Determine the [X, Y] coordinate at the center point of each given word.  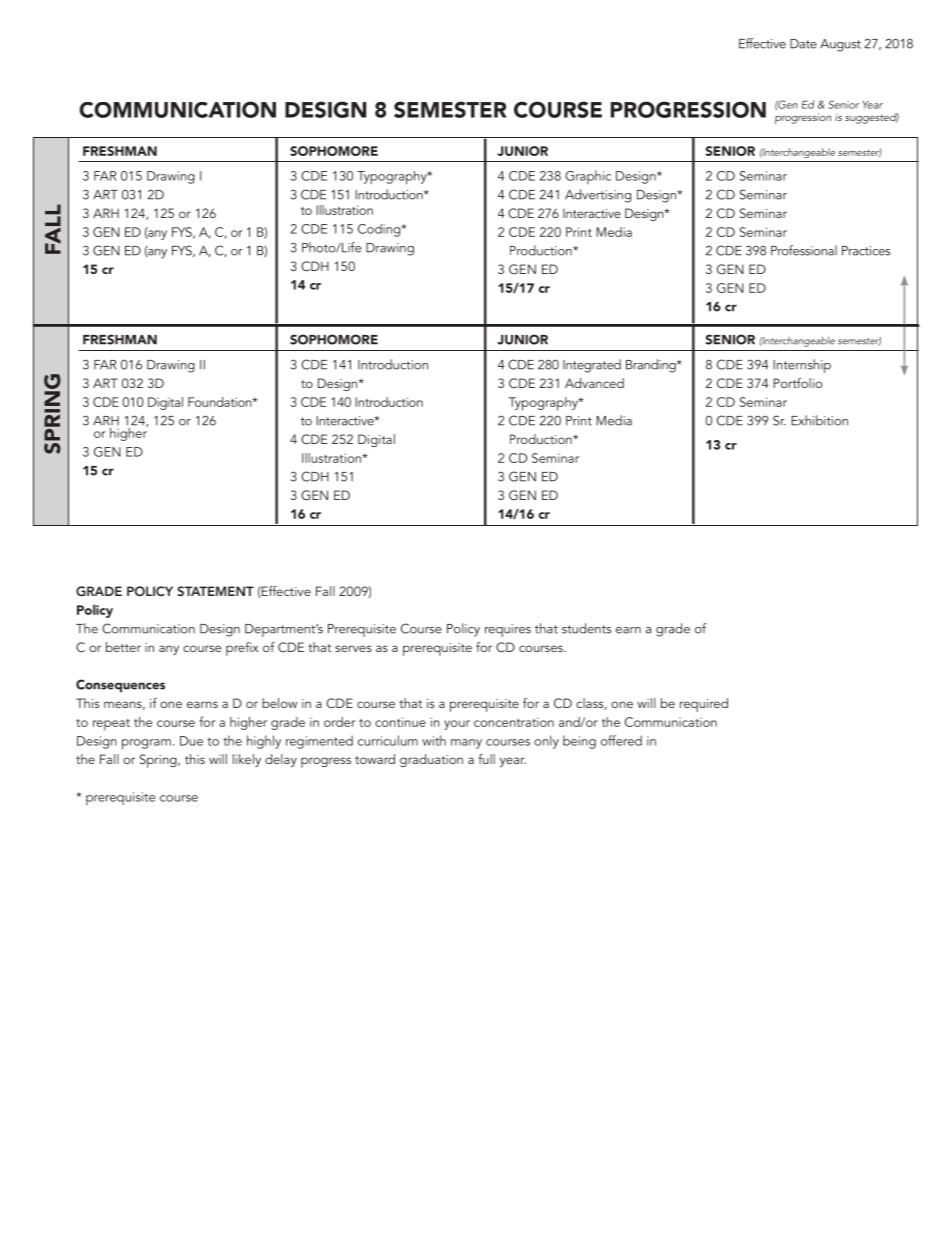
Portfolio [797, 383]
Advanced [594, 383]
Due [191, 741]
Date [803, 44]
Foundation [221, 402]
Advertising [598, 196]
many [466, 744]
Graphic [588, 177]
